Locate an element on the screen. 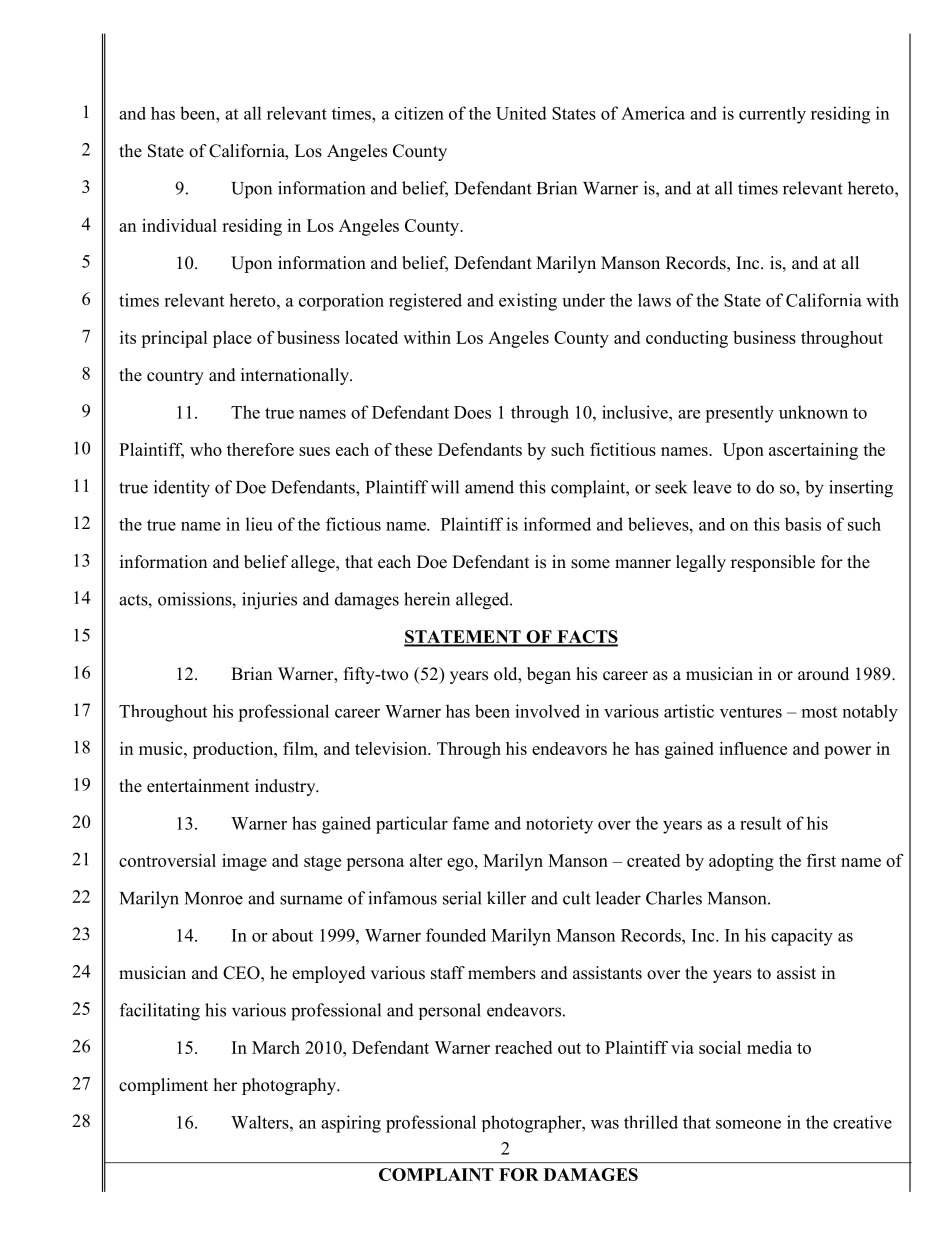 The height and width of the screenshot is (1233, 952). Does is located at coordinates (472, 412).
